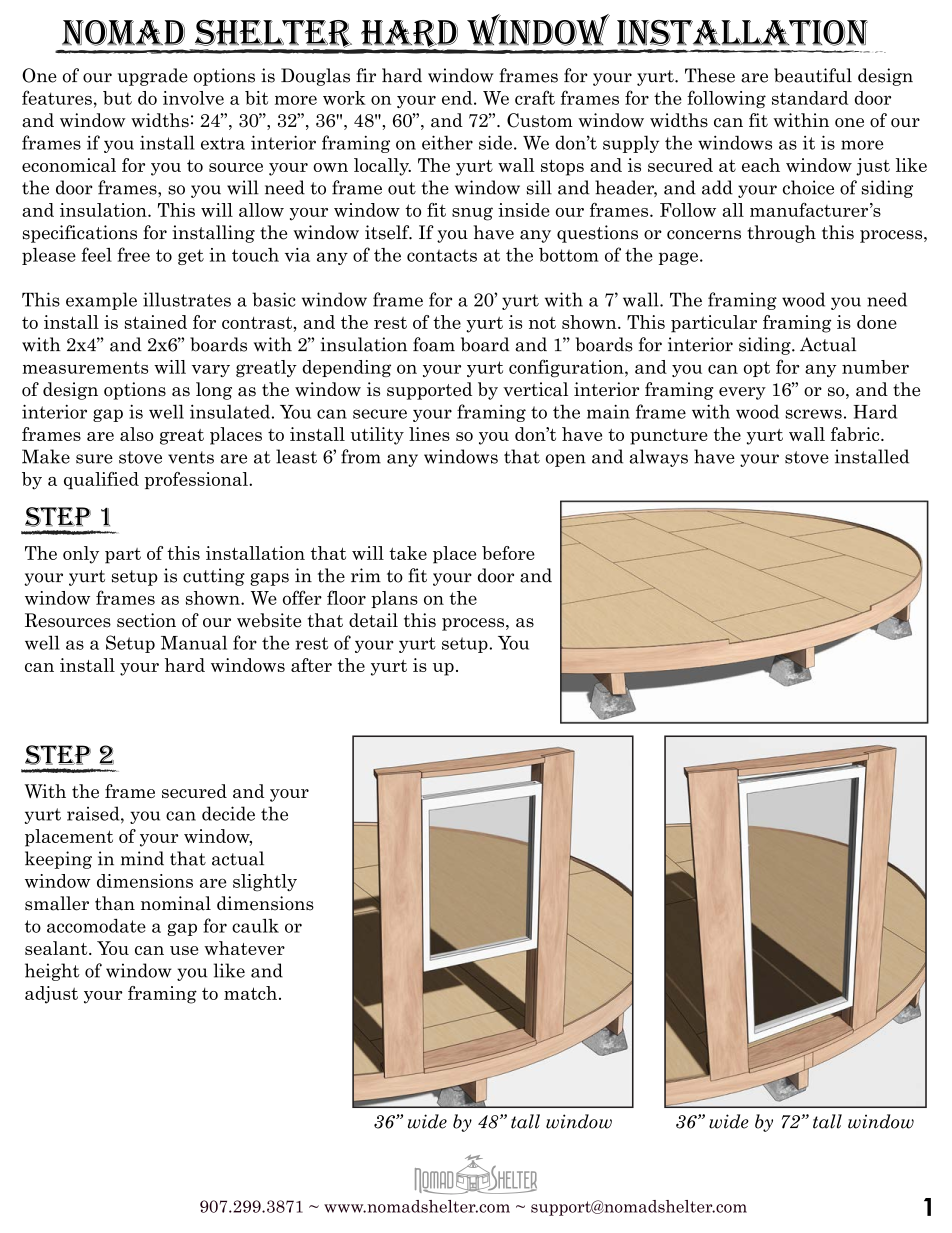 This image has height=1233, width=952. Describe the element at coordinates (250, 993) in the image. I see `match` at that location.
